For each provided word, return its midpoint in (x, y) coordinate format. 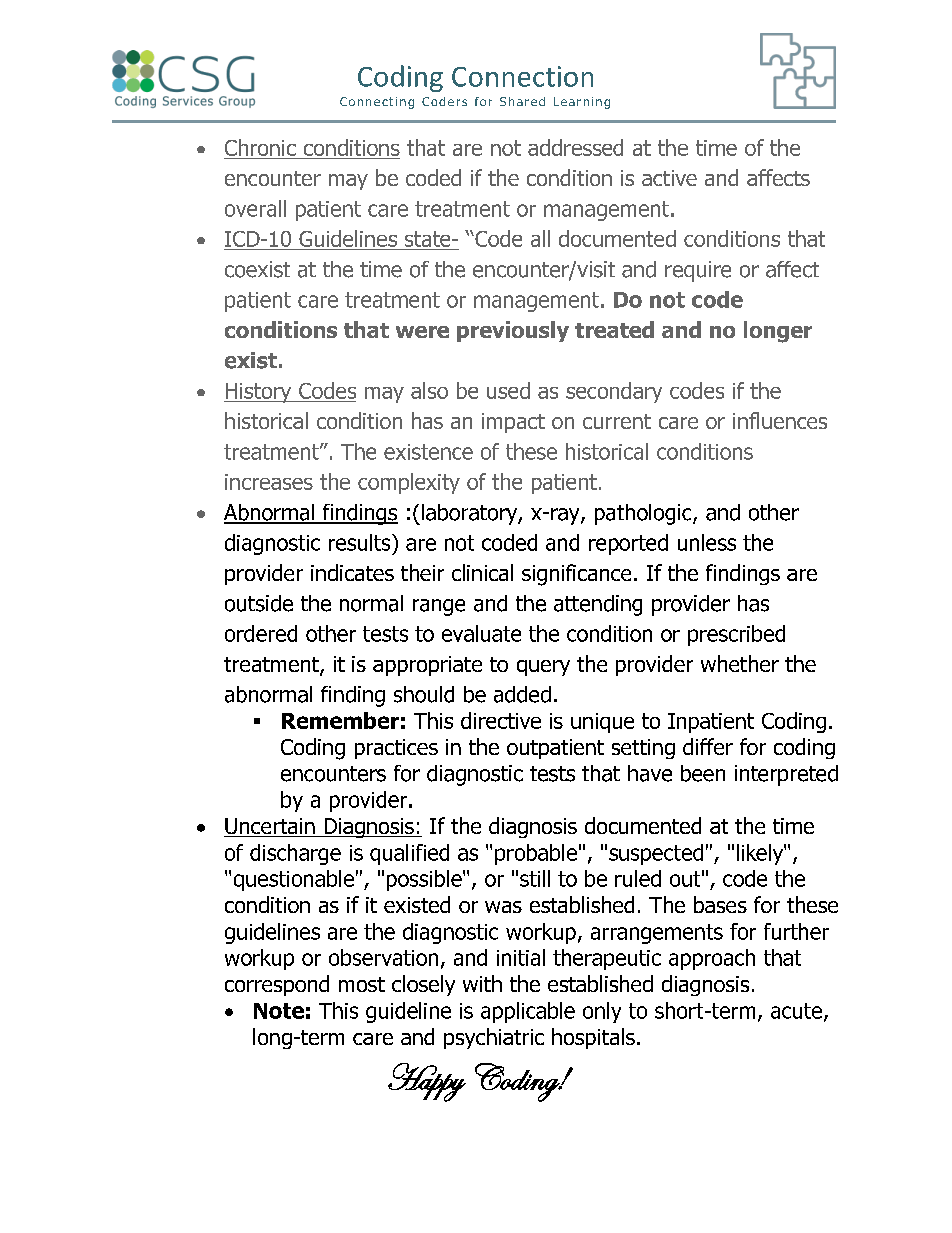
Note (279, 1011)
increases (269, 482)
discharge (295, 854)
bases (720, 904)
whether (740, 663)
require (698, 271)
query (543, 668)
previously (513, 331)
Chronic (261, 149)
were (422, 332)
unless (707, 542)
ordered (261, 633)
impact (513, 423)
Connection (522, 76)
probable (536, 854)
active (669, 178)
